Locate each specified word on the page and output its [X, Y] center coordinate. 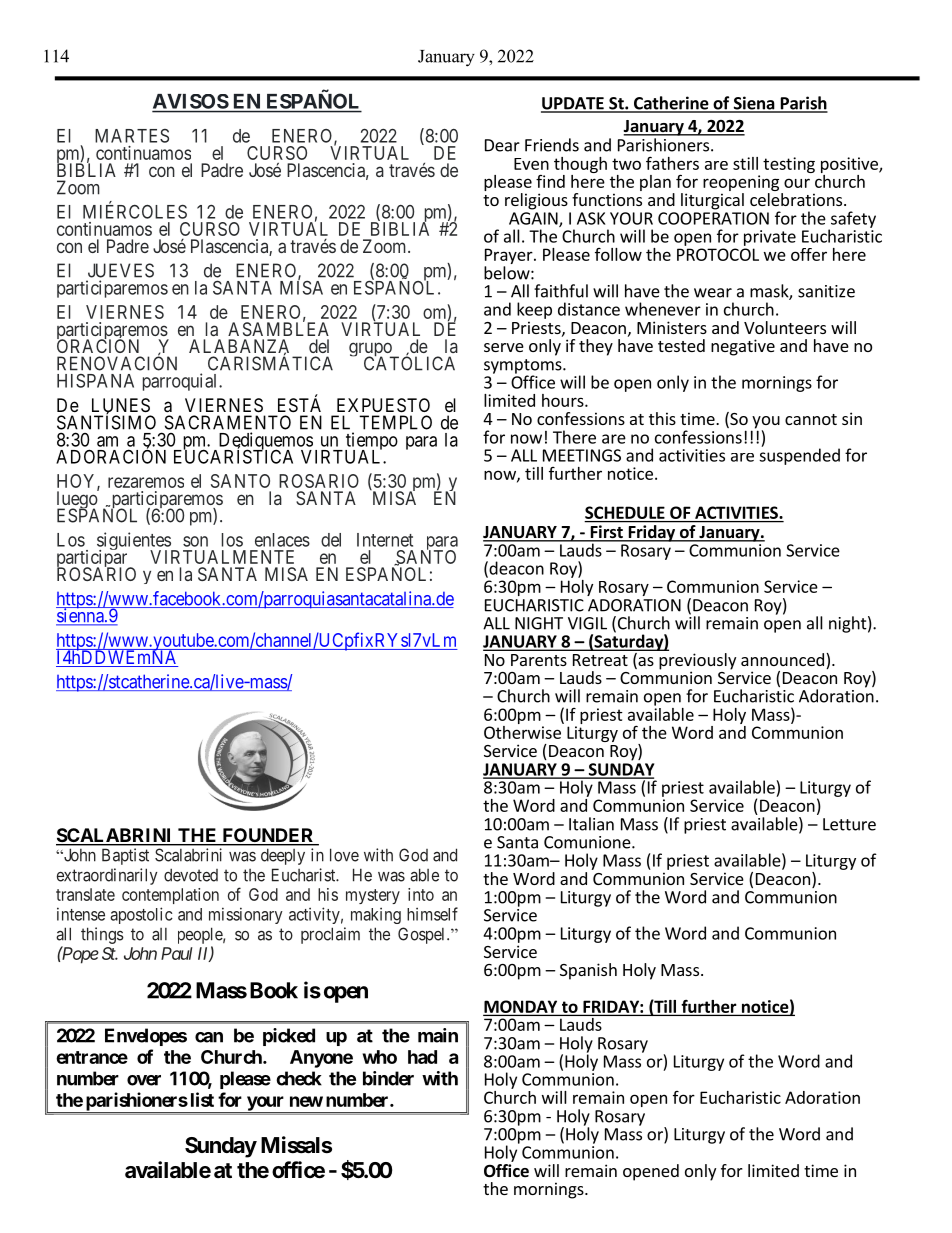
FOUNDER [268, 836]
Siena [754, 104]
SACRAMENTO [228, 422]
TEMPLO [395, 422]
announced [782, 659]
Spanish [588, 971]
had [422, 1057]
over [144, 1080]
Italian [591, 824]
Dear [502, 145]
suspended [799, 455]
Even [531, 164]
